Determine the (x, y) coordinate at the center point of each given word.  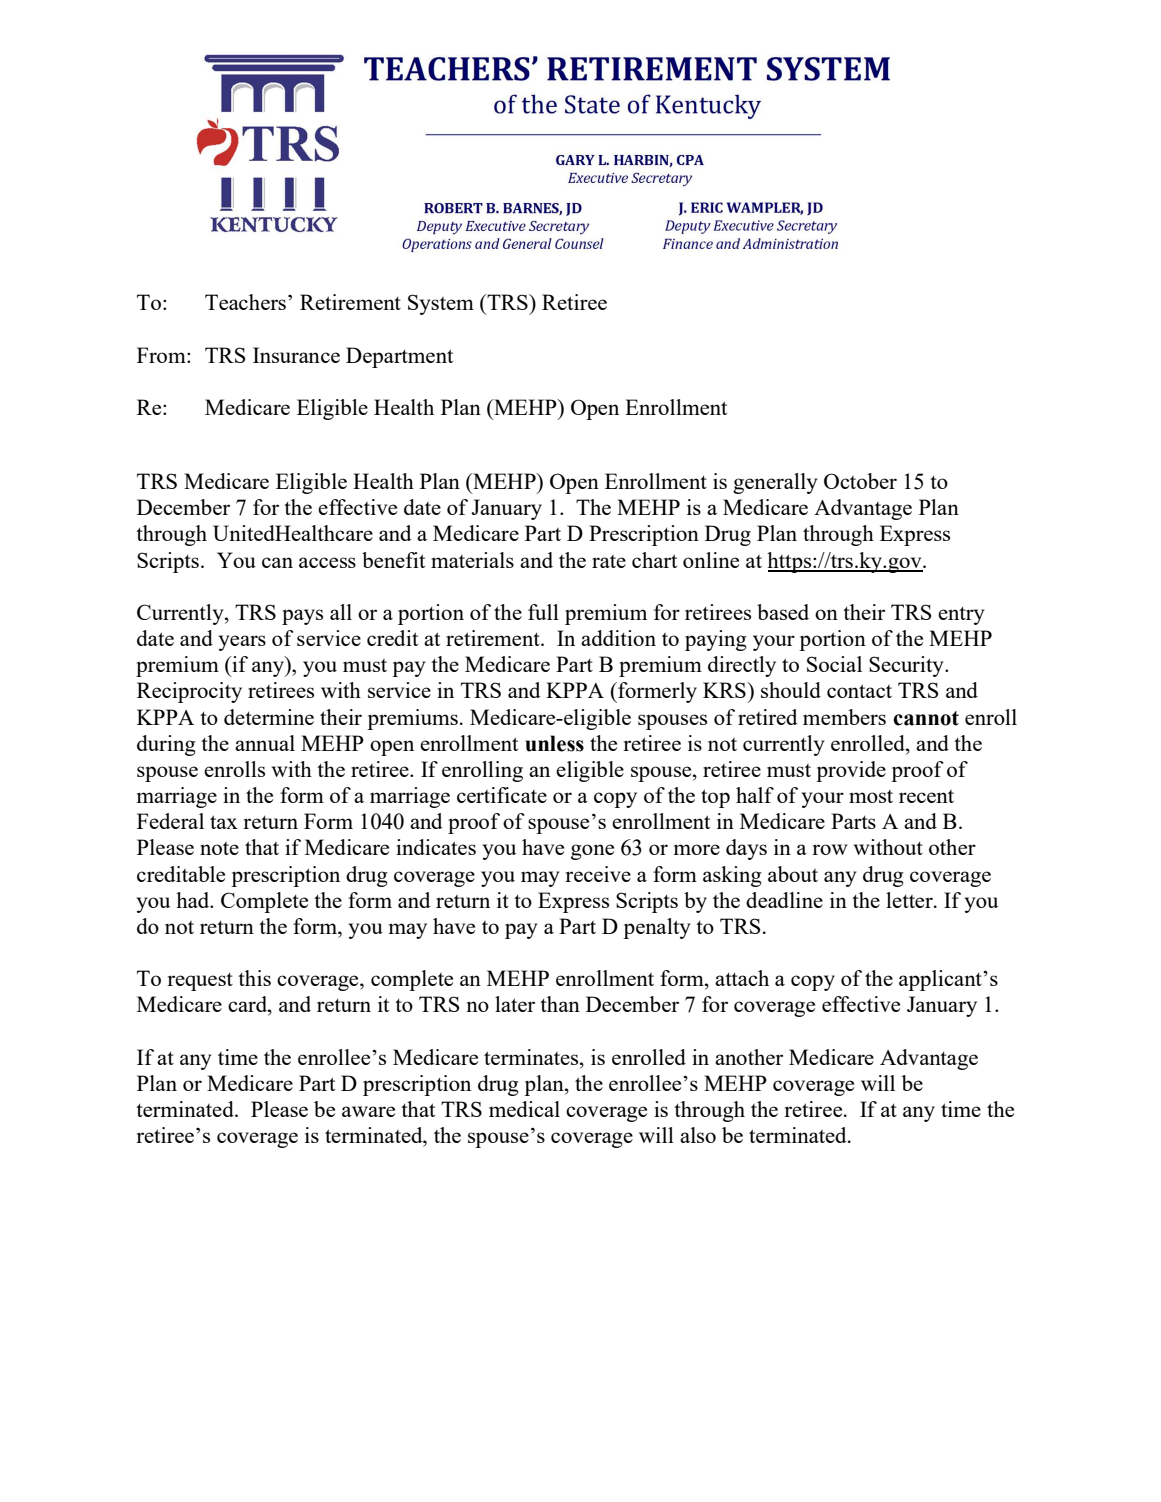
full (543, 612)
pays (302, 617)
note (219, 848)
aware (368, 1111)
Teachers (247, 302)
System (441, 304)
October (860, 481)
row (829, 849)
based (783, 612)
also (698, 1135)
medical (524, 1109)
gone (592, 852)
